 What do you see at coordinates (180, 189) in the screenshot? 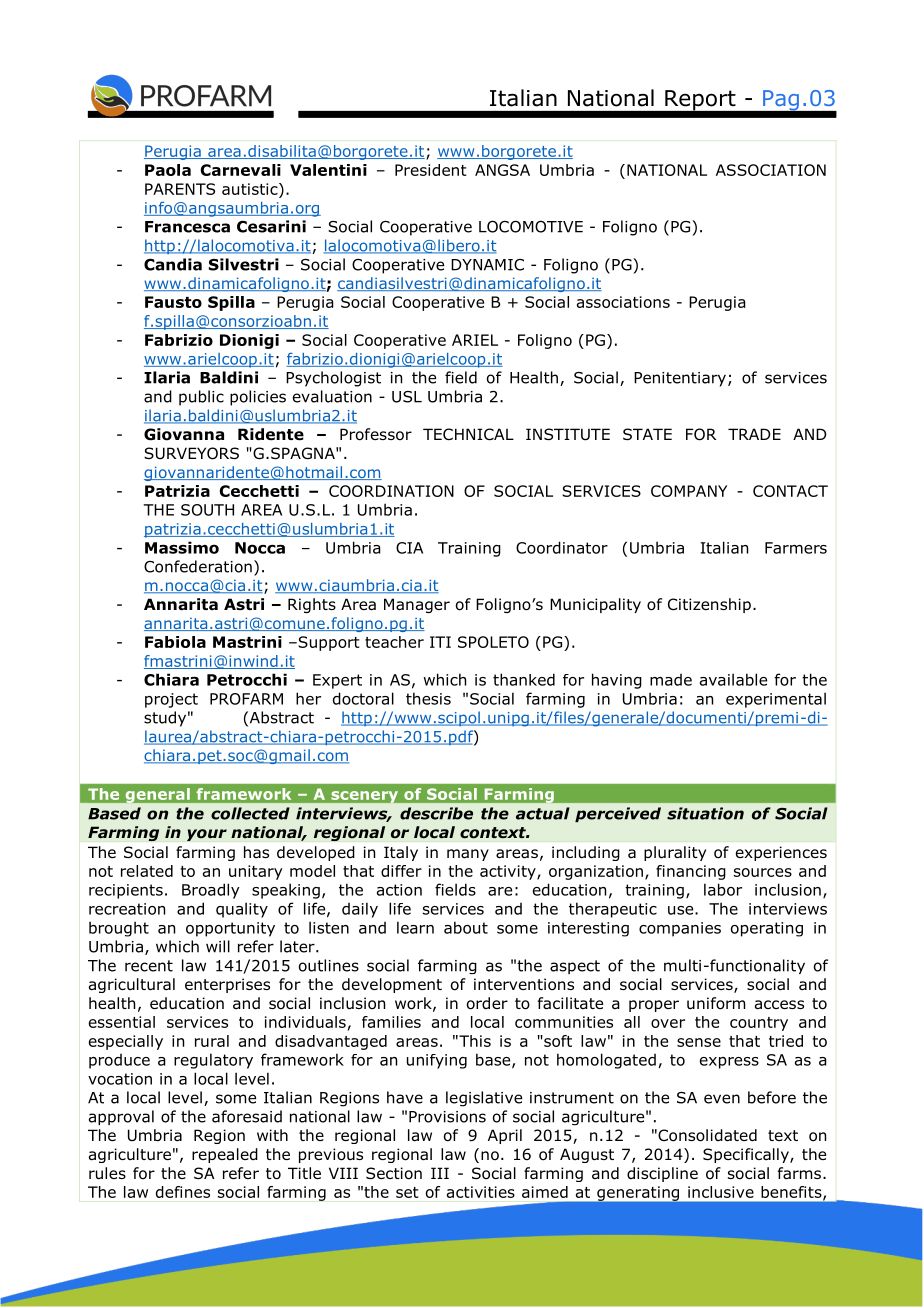
I see `PARENTS` at bounding box center [180, 189].
